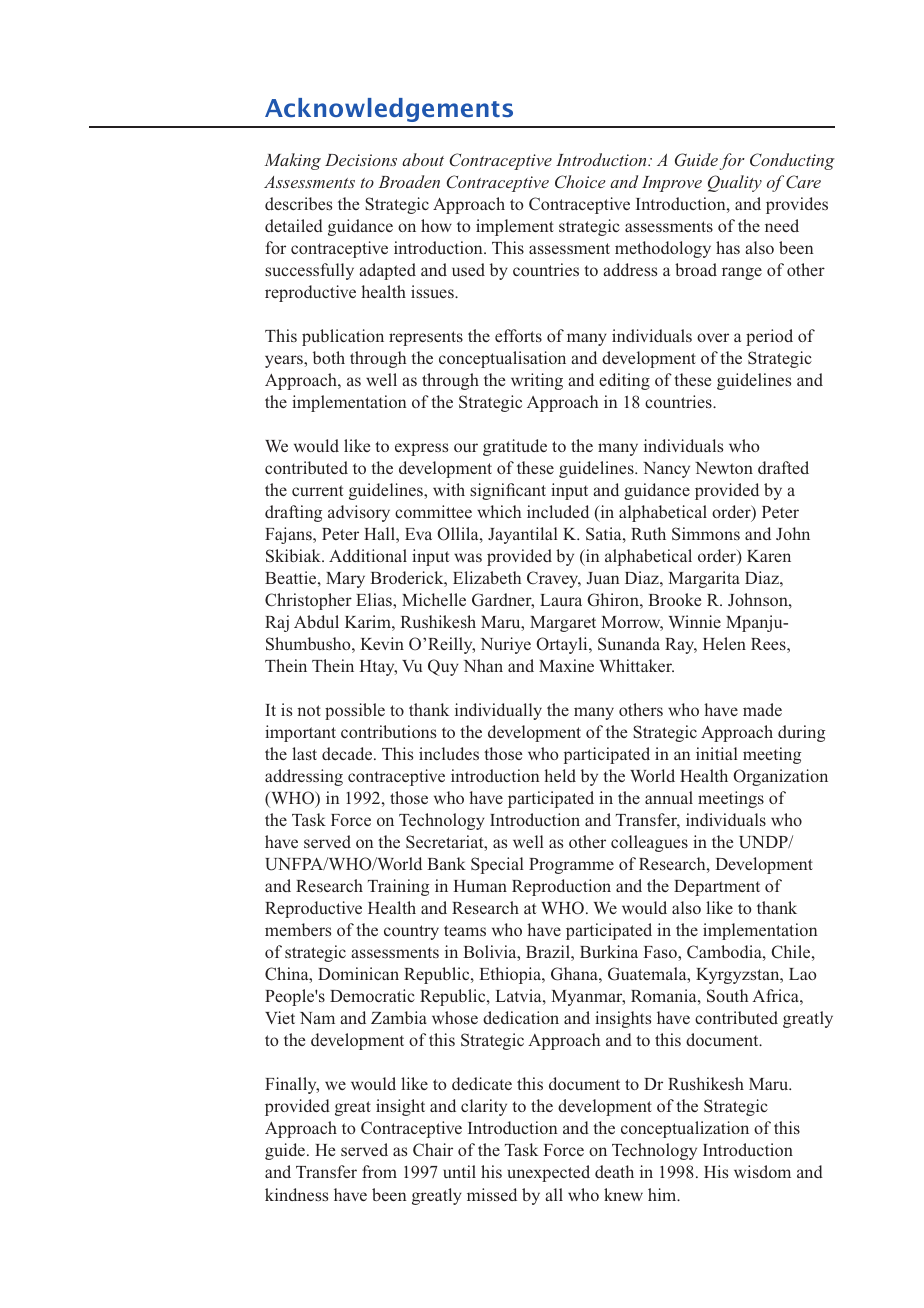 The height and width of the page is (1308, 924). I want to click on Maxine, so click(566, 665).
